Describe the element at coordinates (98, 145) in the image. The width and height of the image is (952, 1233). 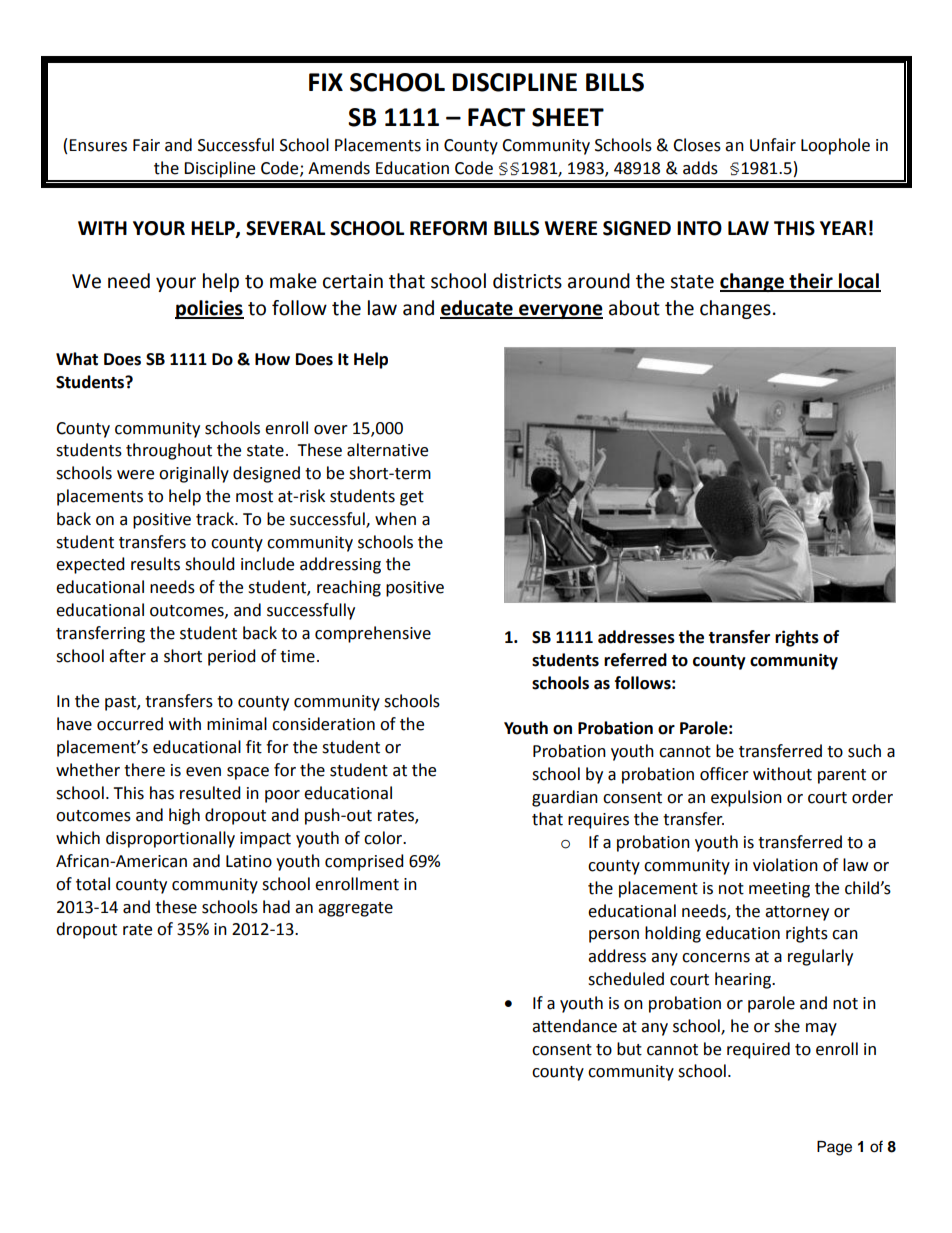
I see `Ensures` at that location.
